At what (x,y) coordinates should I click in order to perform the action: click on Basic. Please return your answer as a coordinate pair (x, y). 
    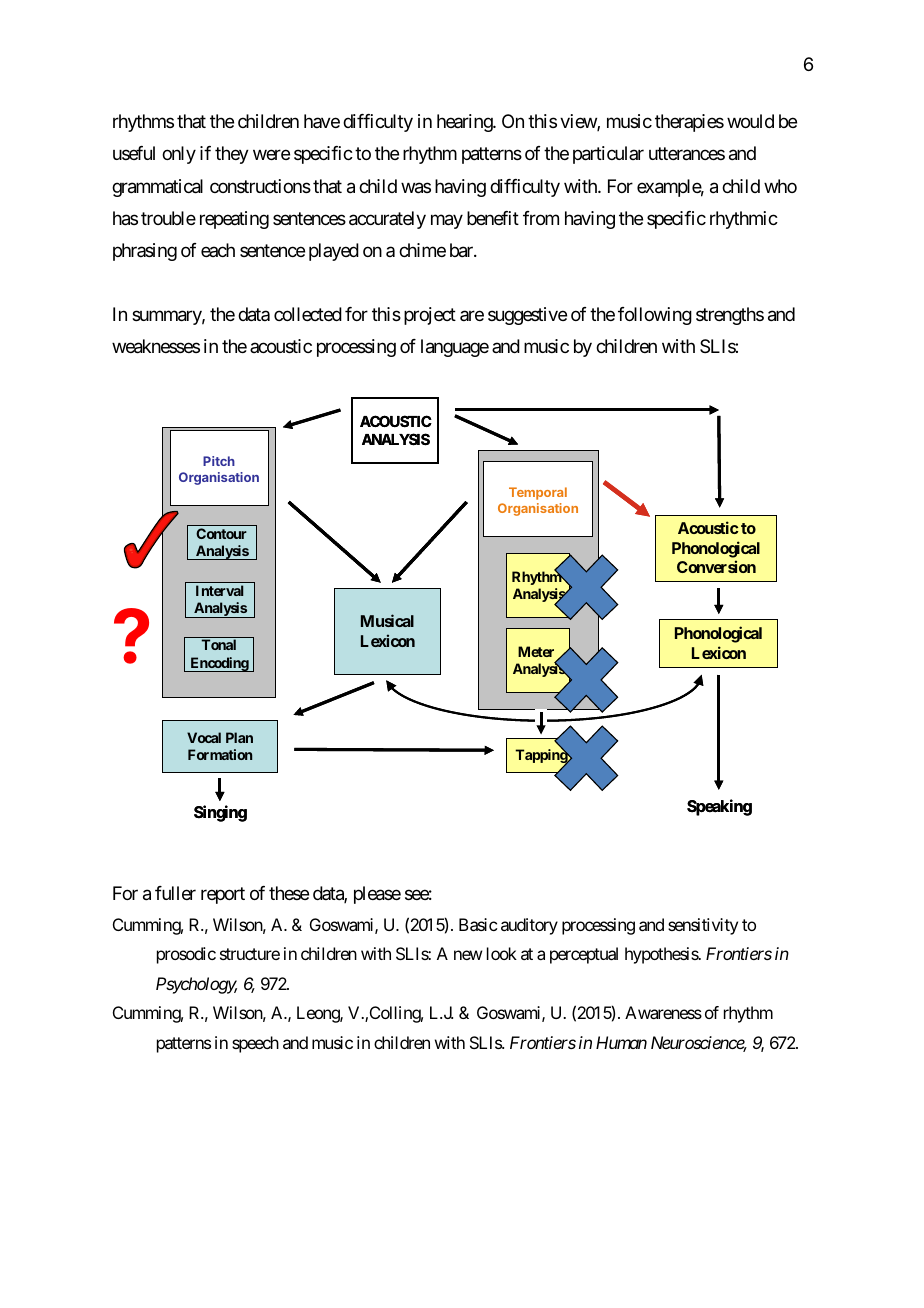
    Looking at the image, I should click on (478, 924).
